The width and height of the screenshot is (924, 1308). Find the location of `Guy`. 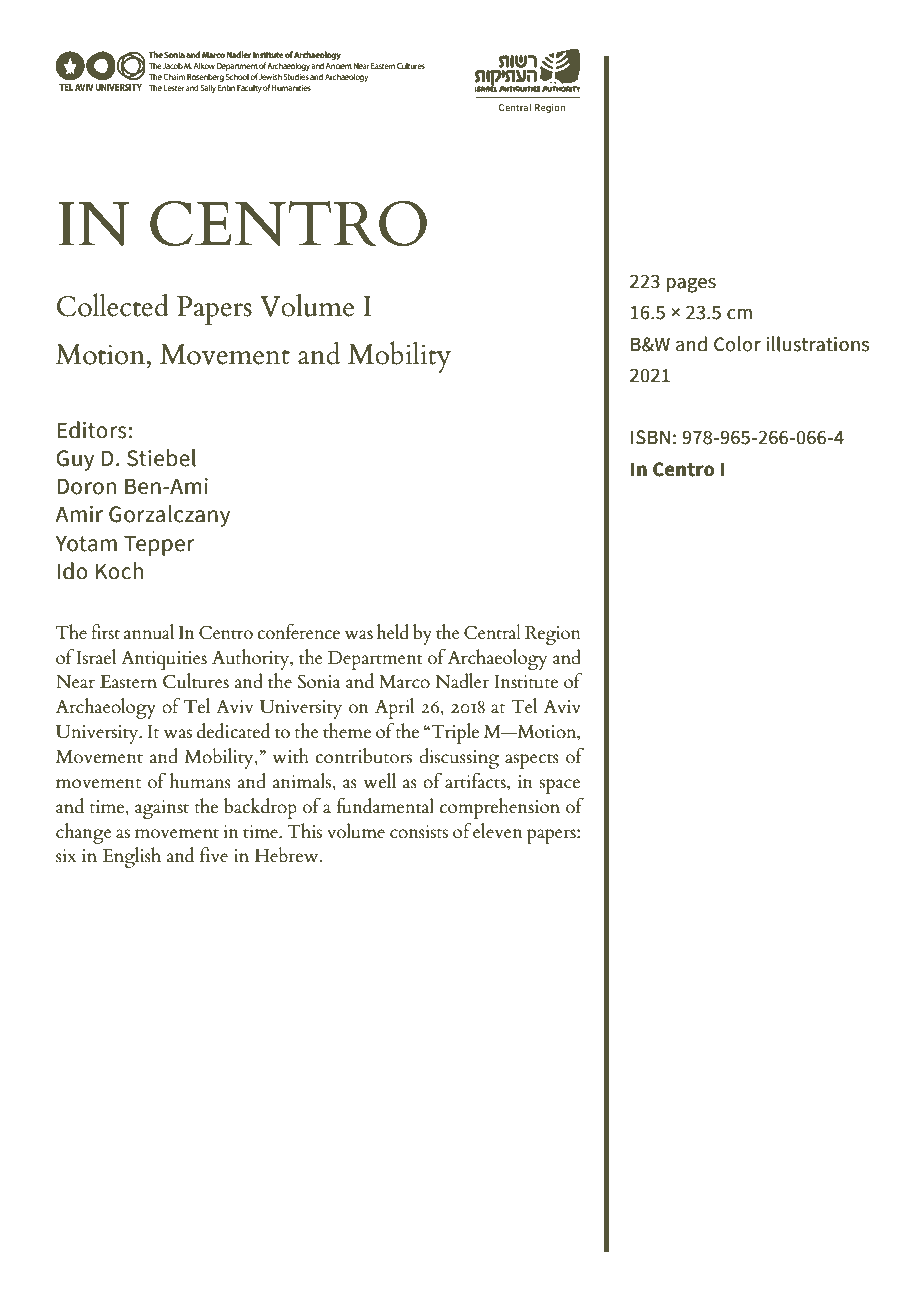

Guy is located at coordinates (75, 460).
